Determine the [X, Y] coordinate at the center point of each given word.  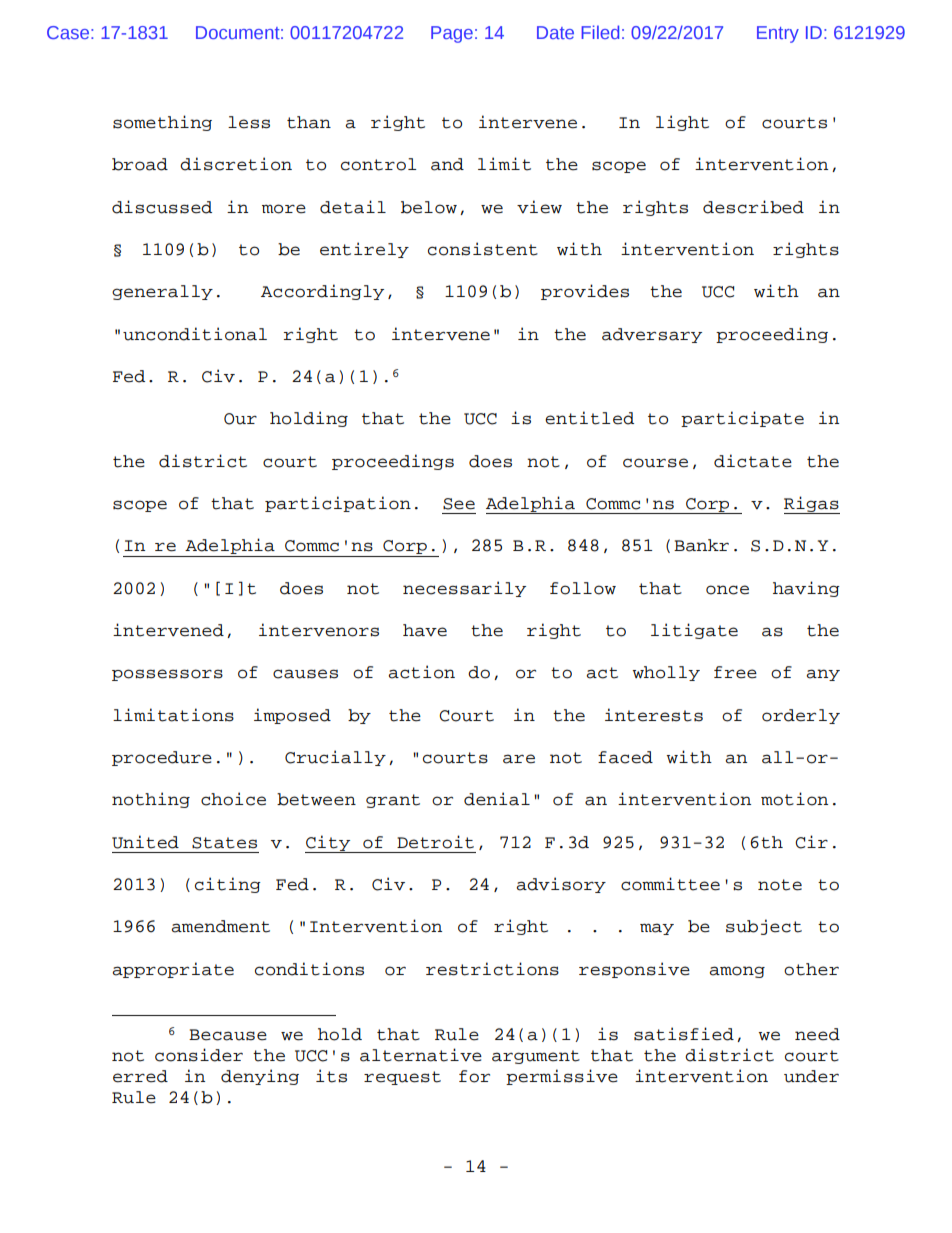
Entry [778, 34]
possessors [167, 675]
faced [625, 757]
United [145, 842]
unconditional [195, 334]
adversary [652, 335]
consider [199, 1055]
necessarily [464, 589]
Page [452, 34]
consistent [483, 249]
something [162, 123]
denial [497, 799]
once [727, 590]
